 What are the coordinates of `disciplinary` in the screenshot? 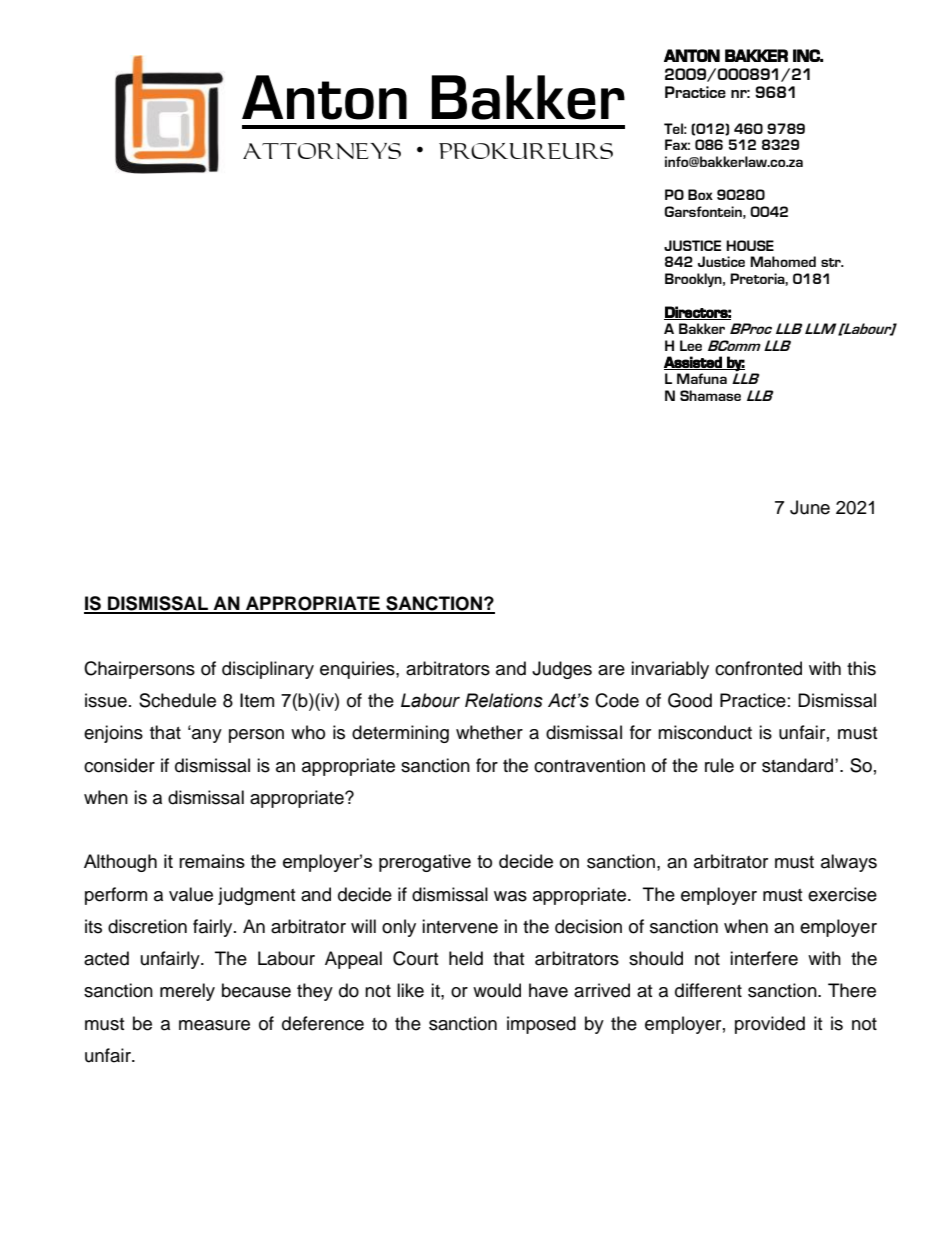 It's located at (268, 670).
